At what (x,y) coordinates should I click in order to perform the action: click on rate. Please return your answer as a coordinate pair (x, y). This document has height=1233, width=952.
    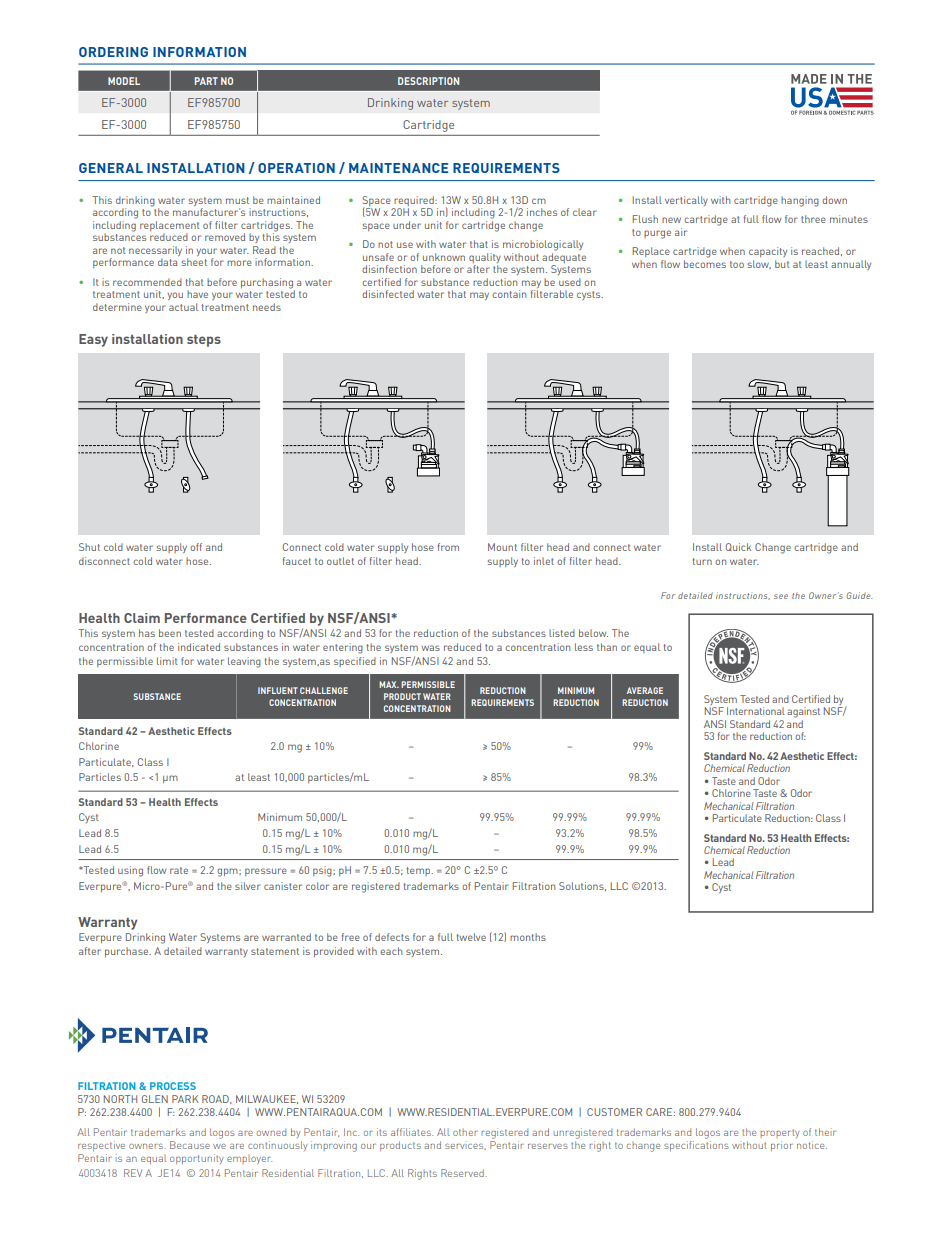
    Looking at the image, I should click on (179, 870).
